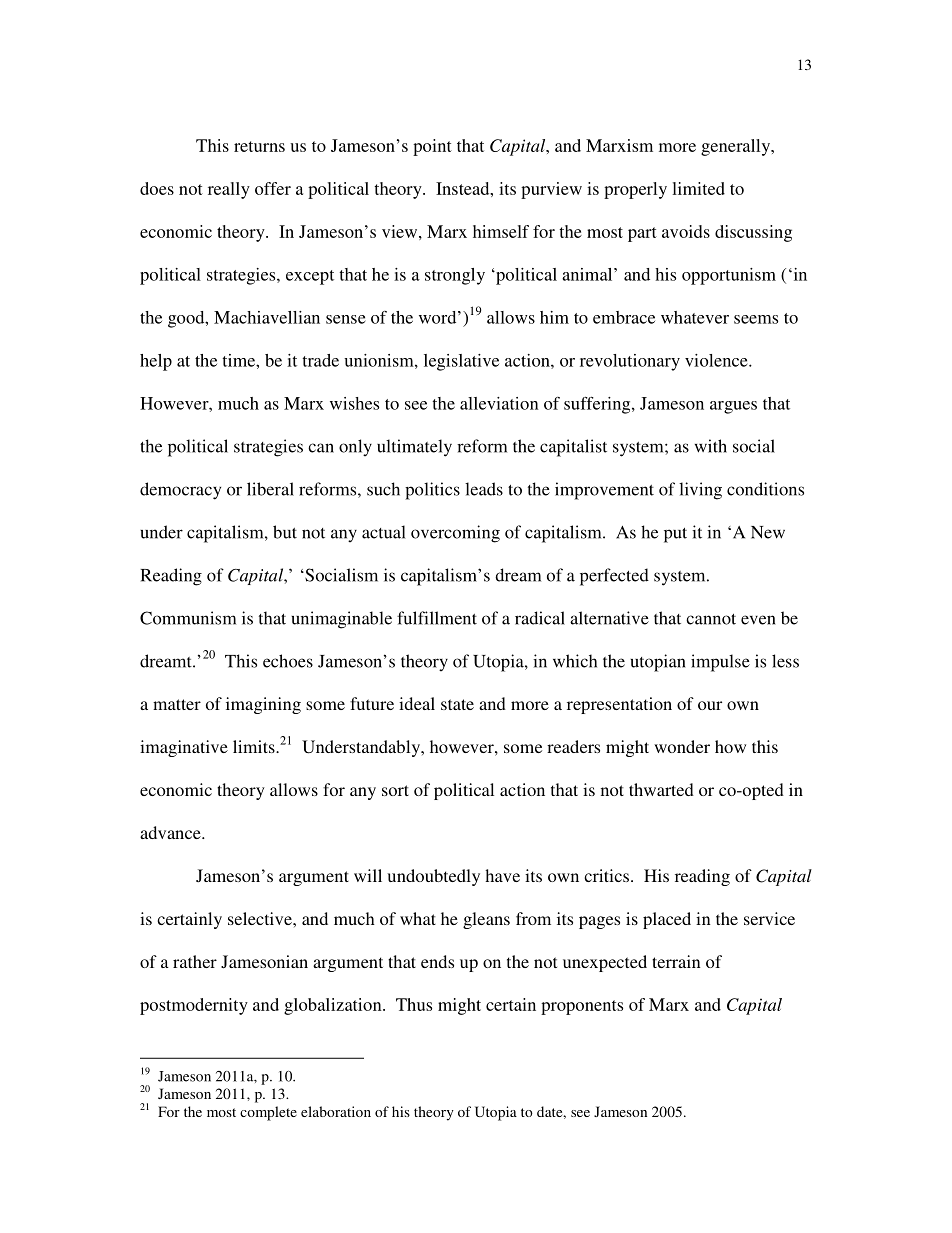  What do you see at coordinates (711, 619) in the screenshot?
I see `cannot` at bounding box center [711, 619].
